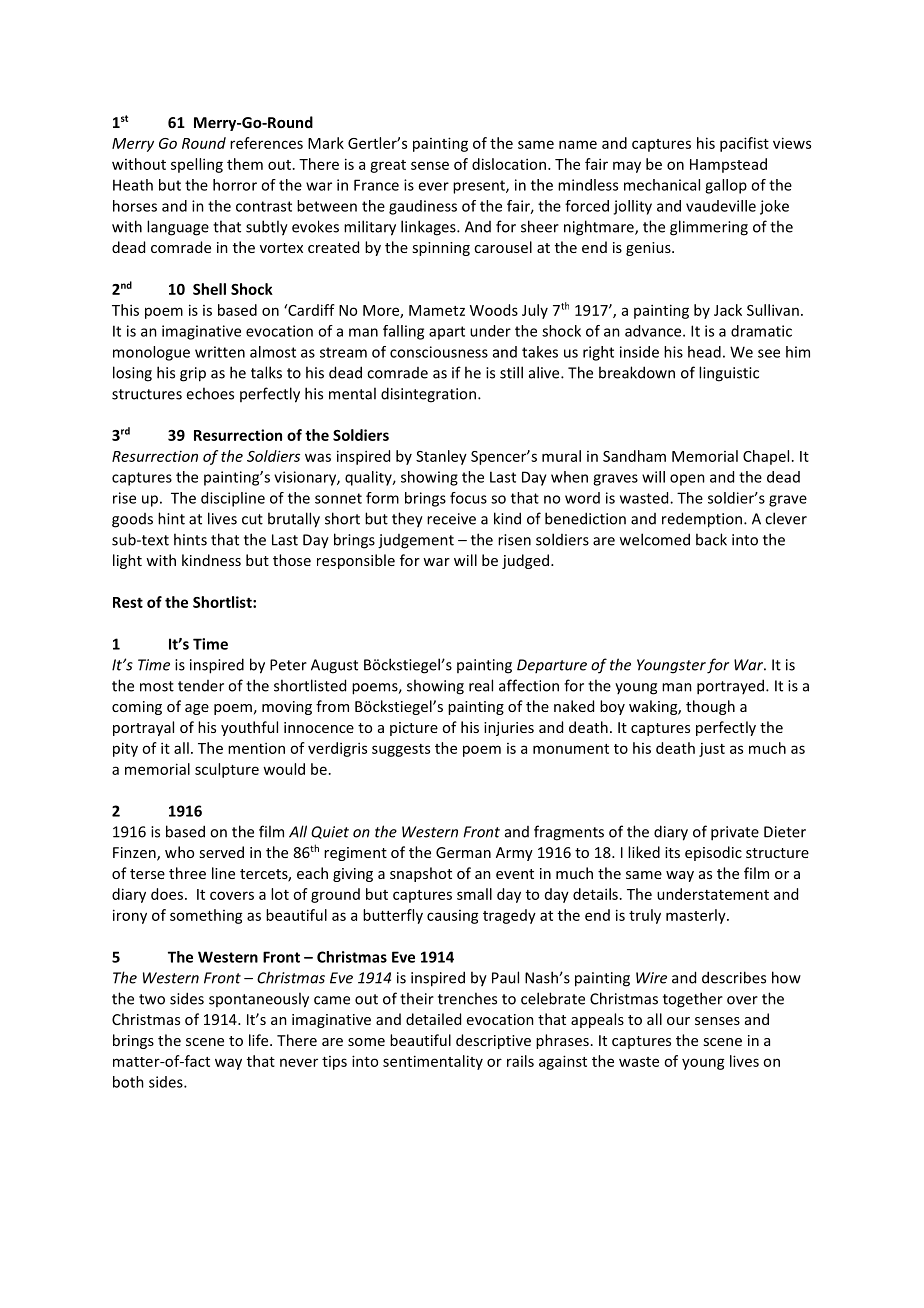 Image resolution: width=924 pixels, height=1308 pixels. What do you see at coordinates (197, 165) in the screenshot?
I see `spelling` at bounding box center [197, 165].
